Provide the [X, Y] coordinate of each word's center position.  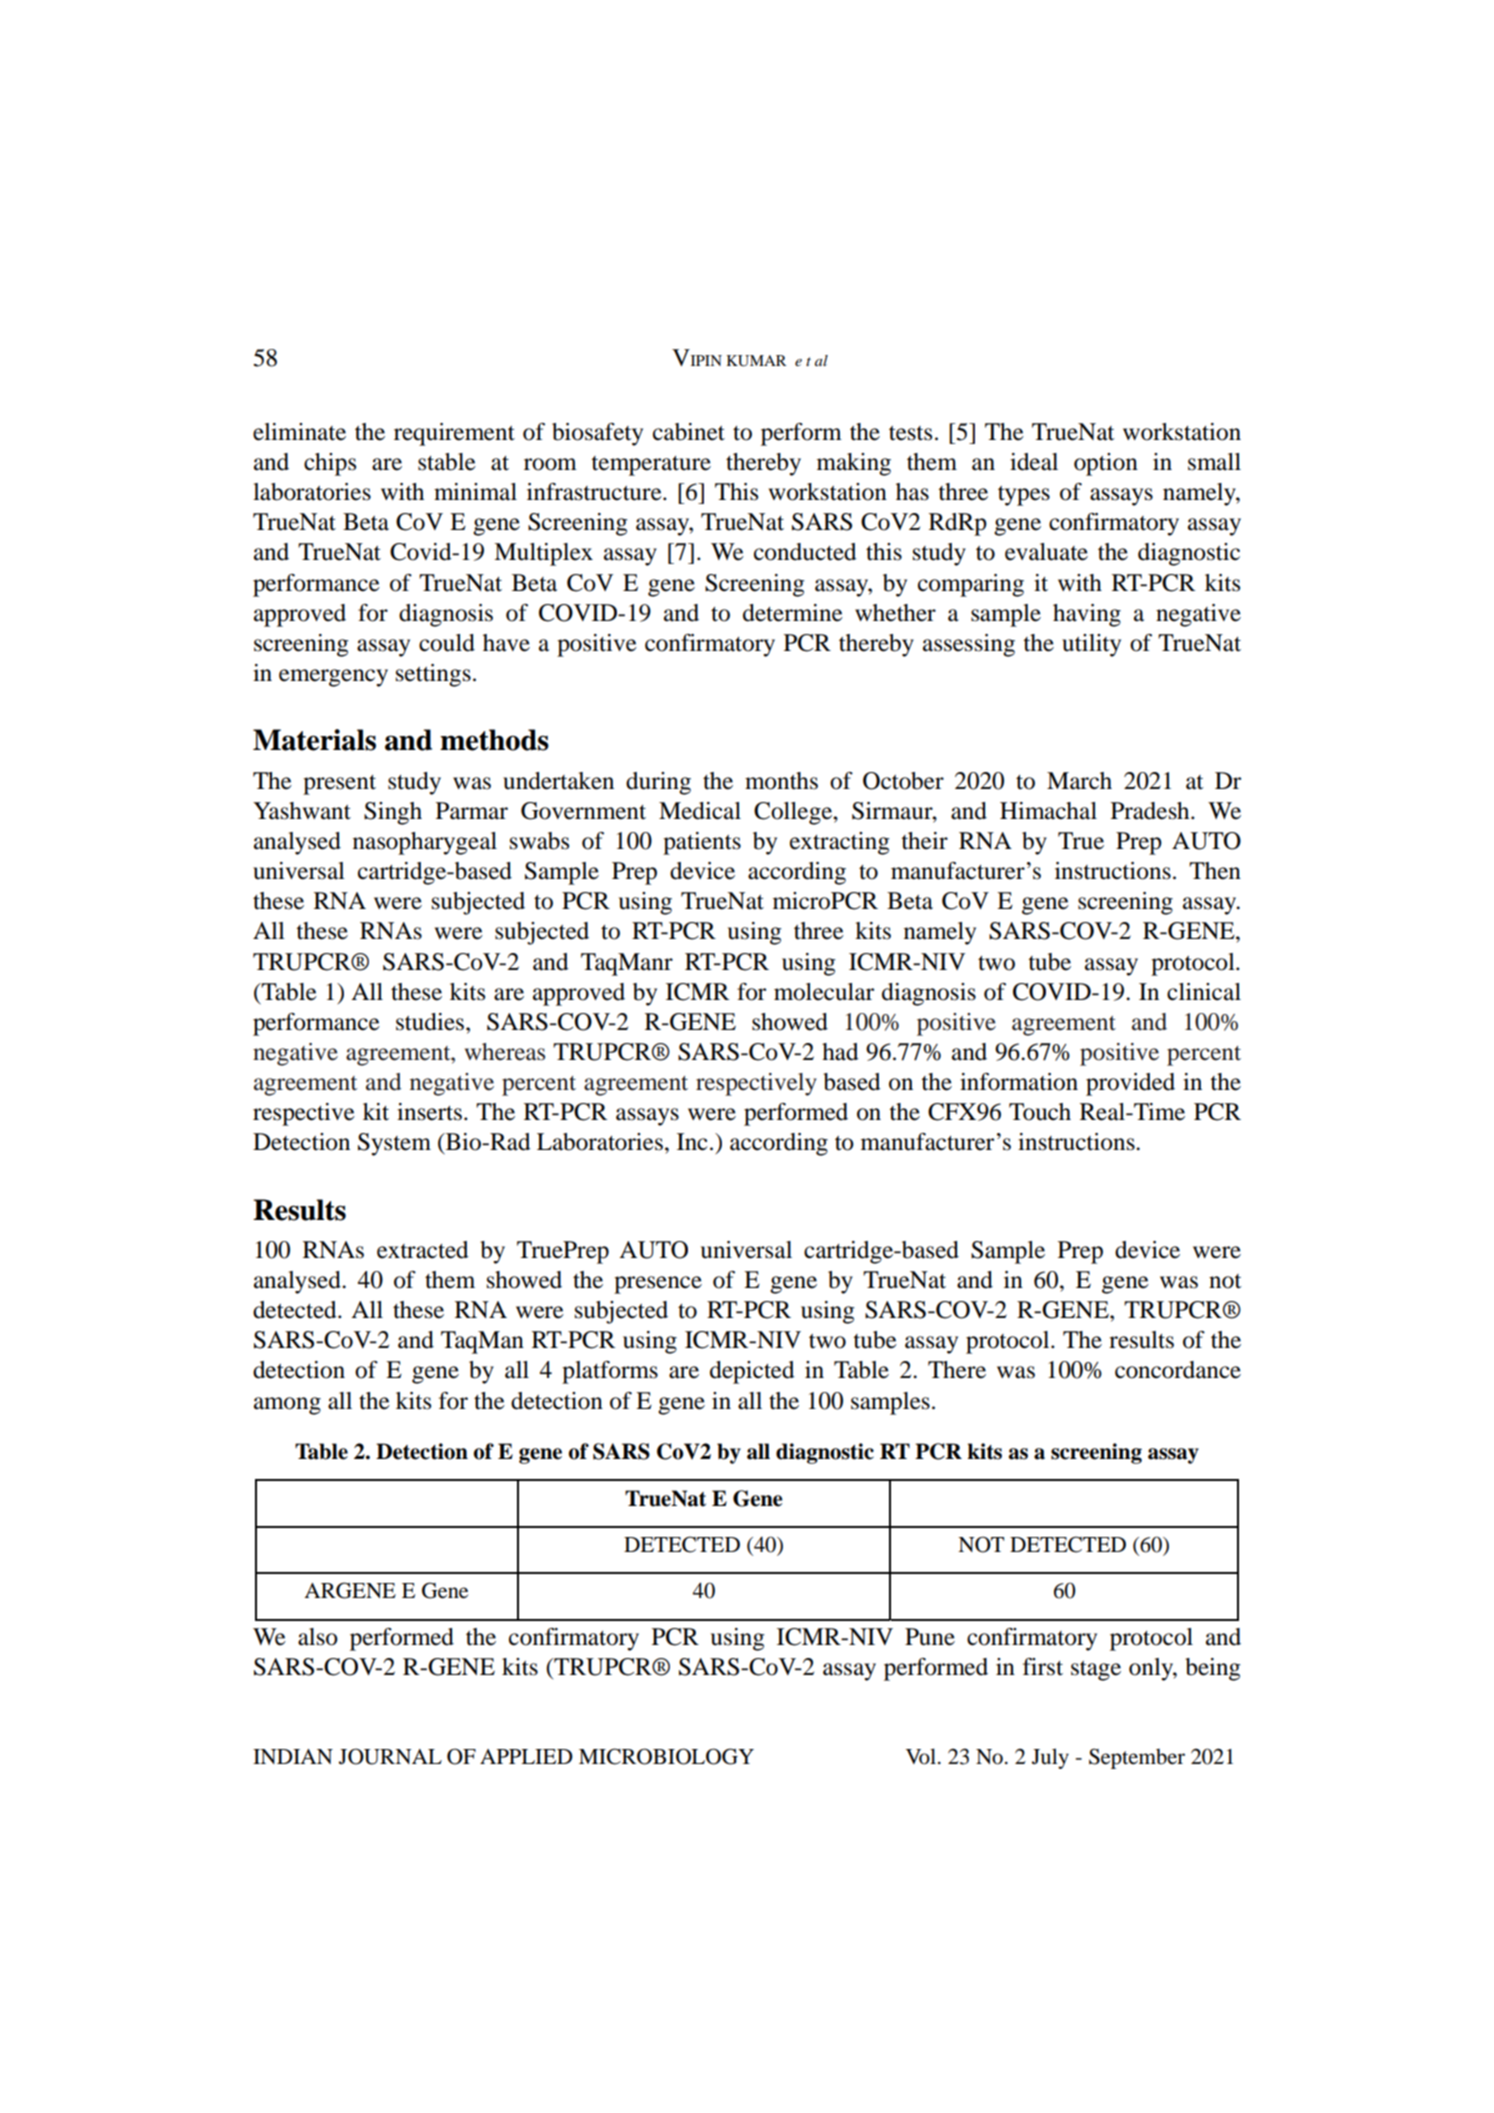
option [1106, 464]
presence [658, 1285]
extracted [422, 1250]
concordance [1178, 1370]
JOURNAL [390, 1756]
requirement [454, 434]
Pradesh [1151, 811]
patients [702, 843]
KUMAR [756, 361]
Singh [393, 813]
